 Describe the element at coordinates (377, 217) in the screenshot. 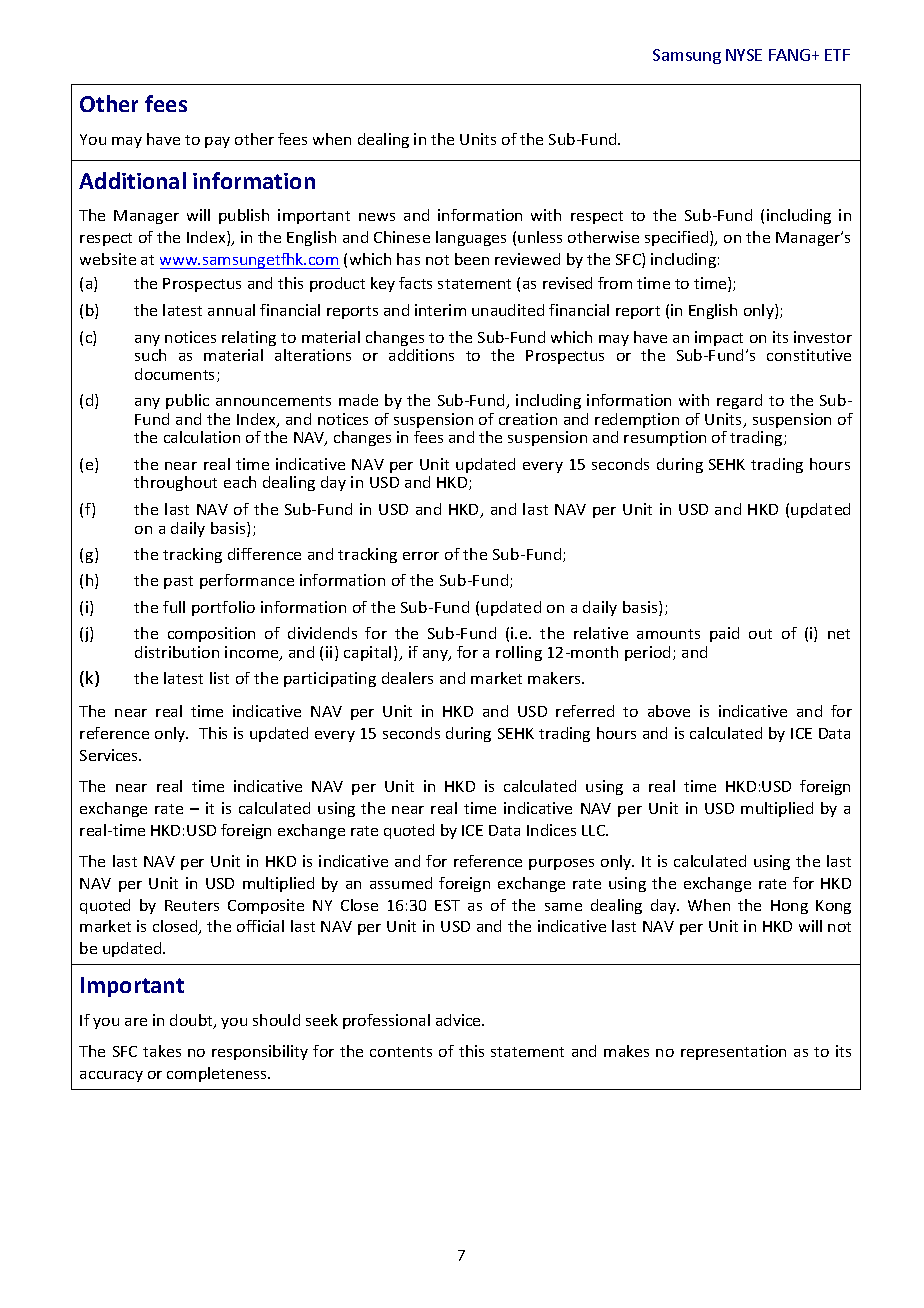

I see `news` at that location.
